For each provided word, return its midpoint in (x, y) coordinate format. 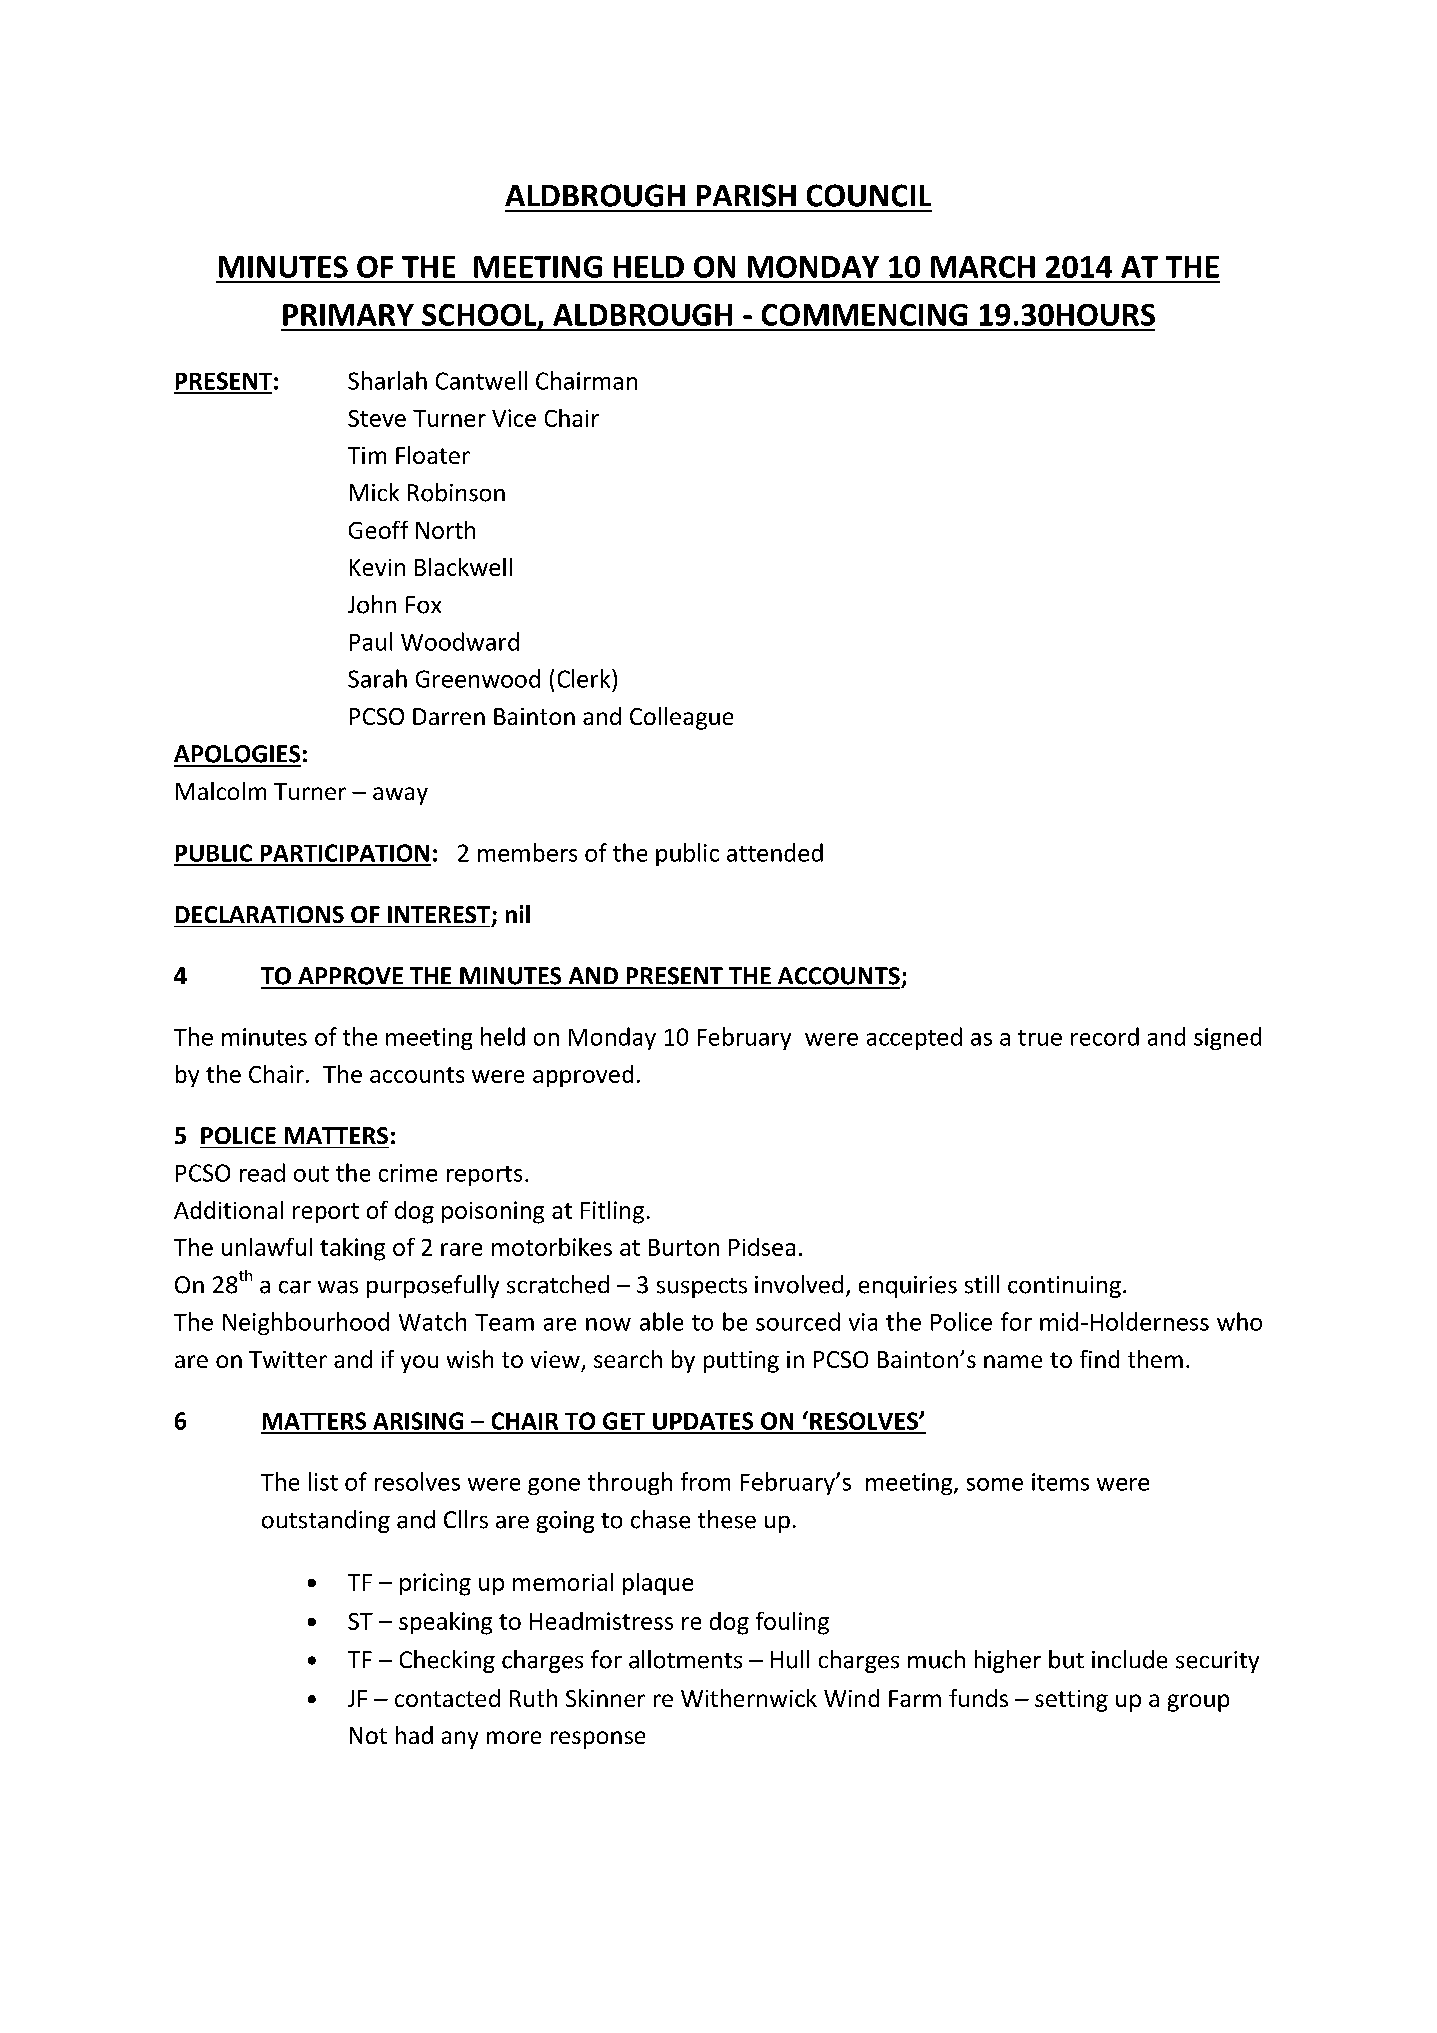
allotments (685, 1659)
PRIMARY (348, 315)
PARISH (746, 195)
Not (368, 1735)
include (1129, 1659)
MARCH (983, 267)
